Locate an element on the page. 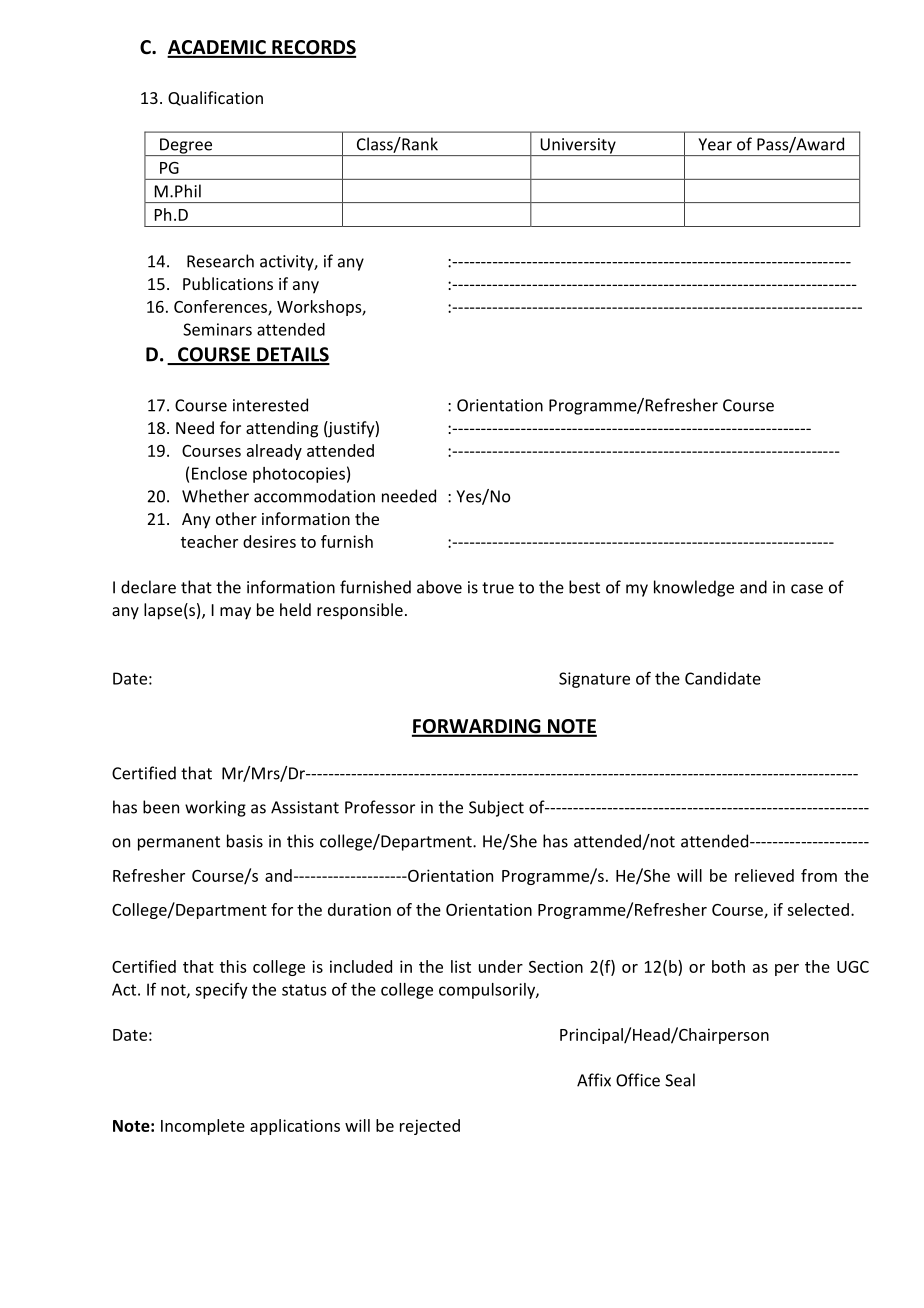 The image size is (924, 1308). accommodation is located at coordinates (314, 496).
